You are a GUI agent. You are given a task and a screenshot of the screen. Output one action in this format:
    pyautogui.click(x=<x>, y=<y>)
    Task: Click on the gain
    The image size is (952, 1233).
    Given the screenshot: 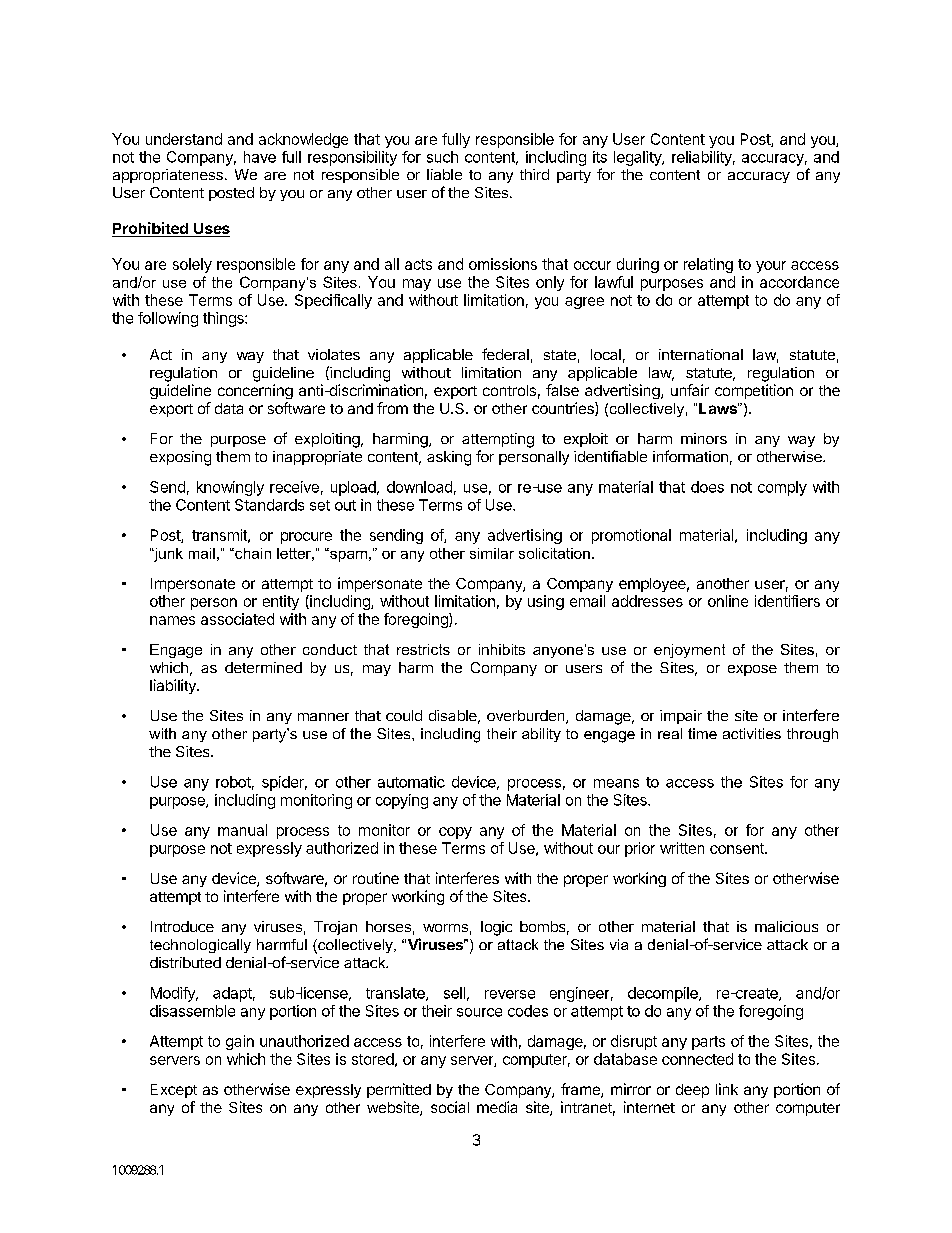 What is the action you would take?
    pyautogui.click(x=240, y=1042)
